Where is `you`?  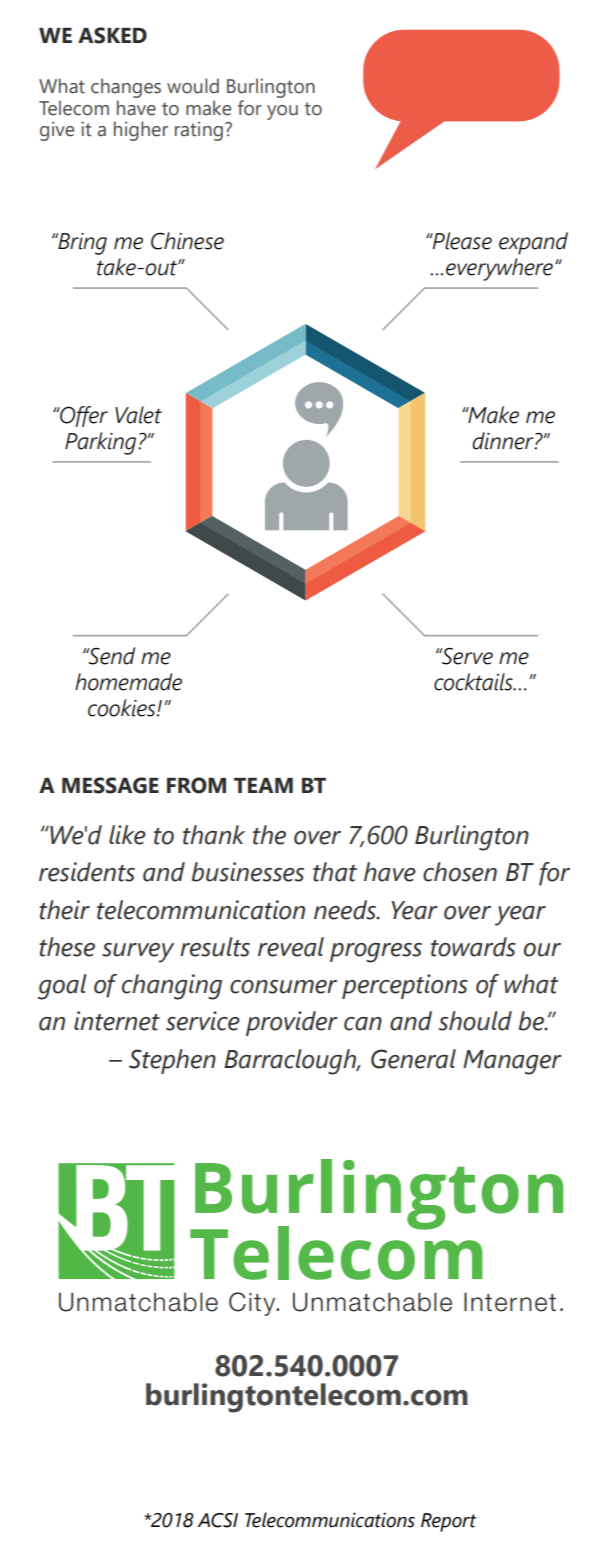 you is located at coordinates (282, 112).
